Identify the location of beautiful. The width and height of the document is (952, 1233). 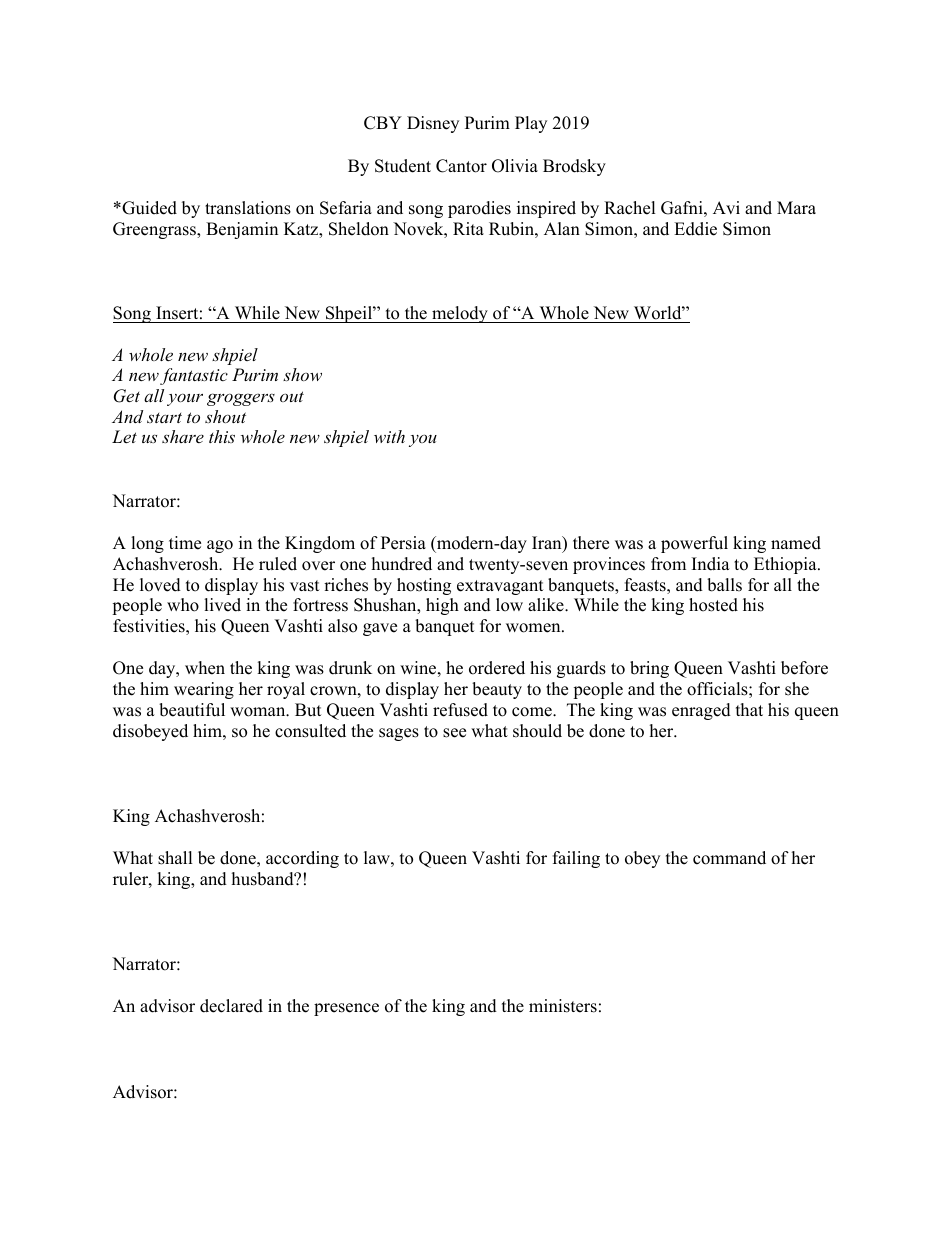
(192, 710).
